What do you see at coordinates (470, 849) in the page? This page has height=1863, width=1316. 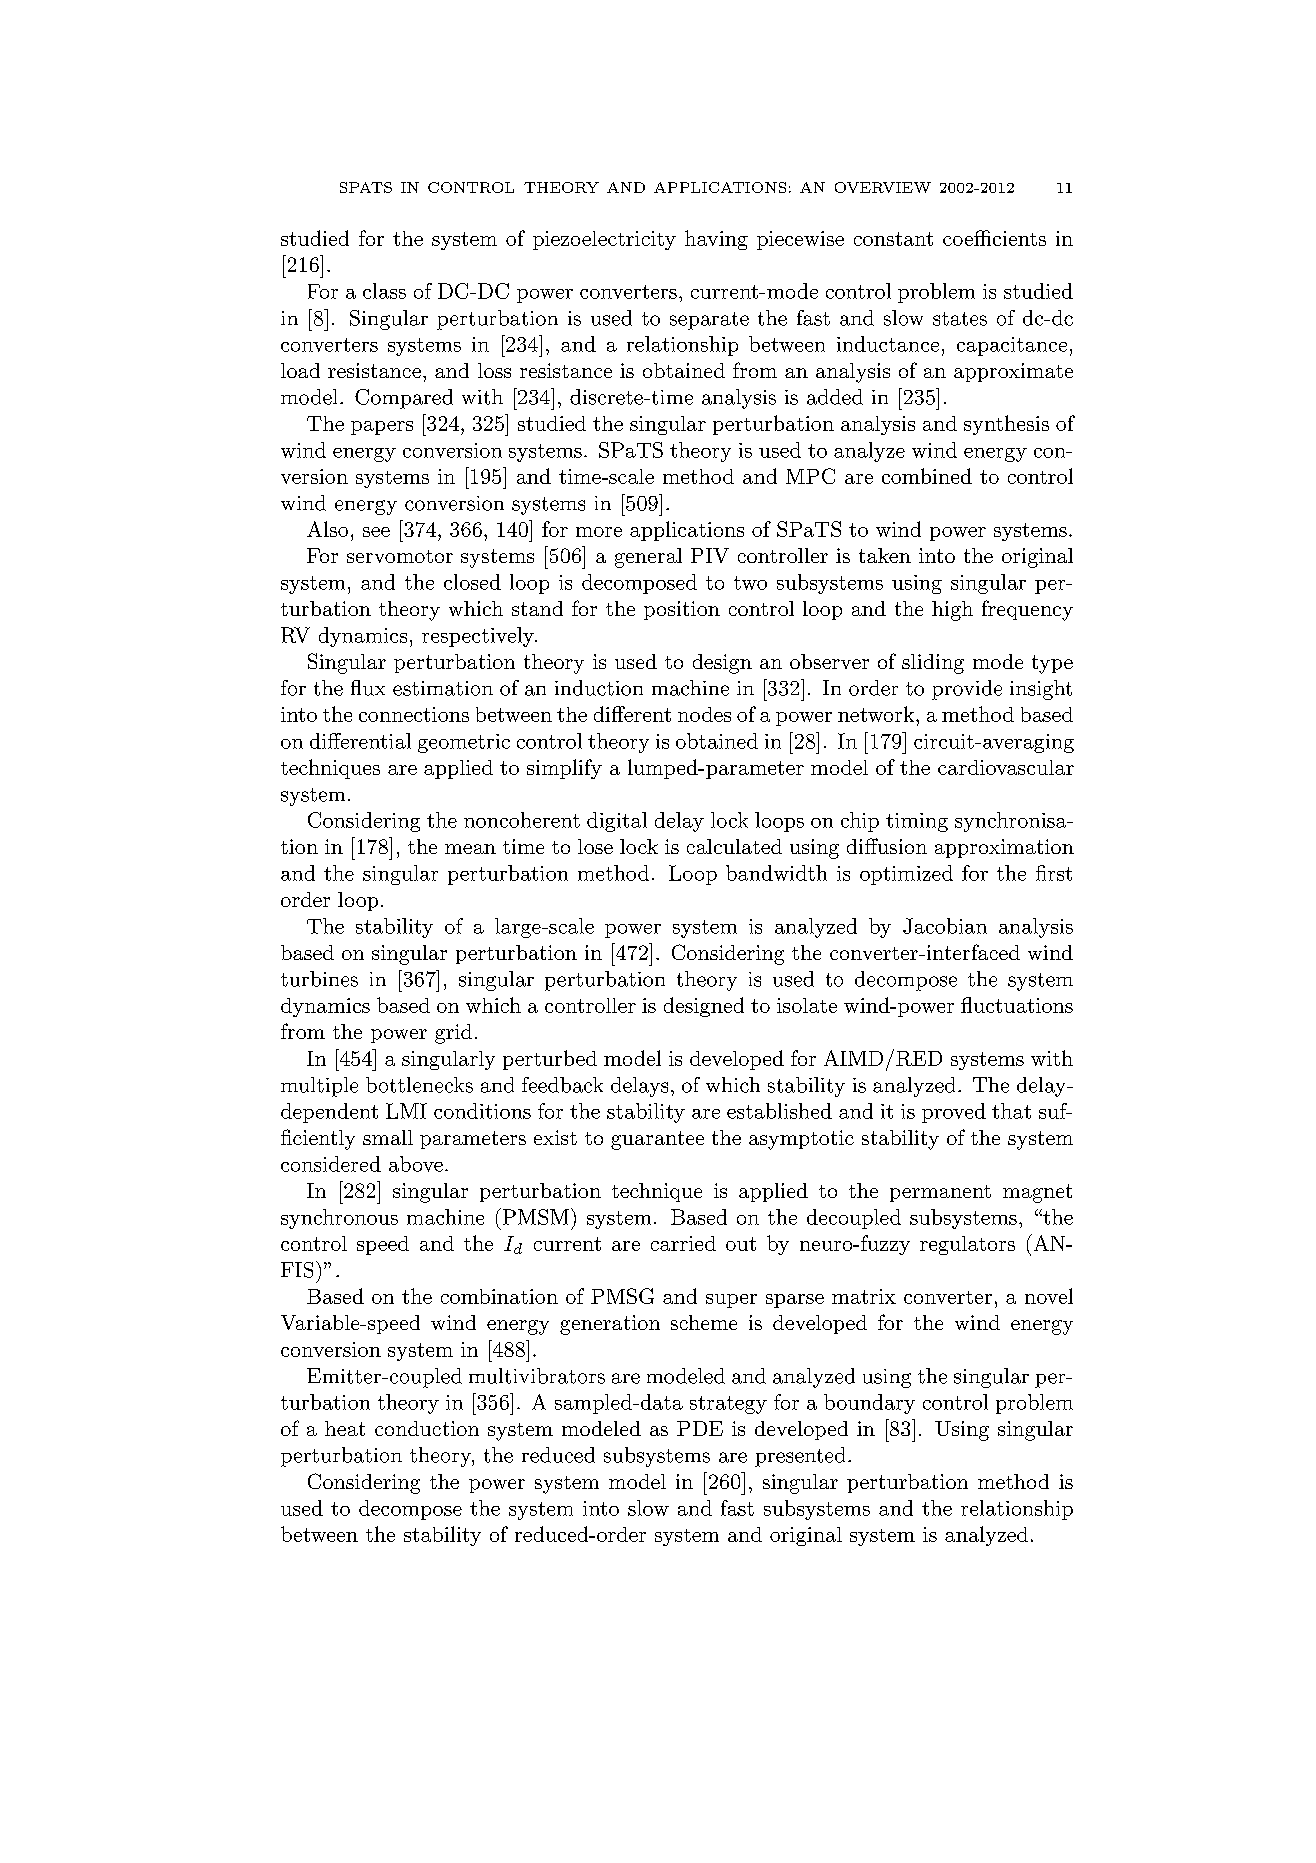 I see `mean` at bounding box center [470, 849].
